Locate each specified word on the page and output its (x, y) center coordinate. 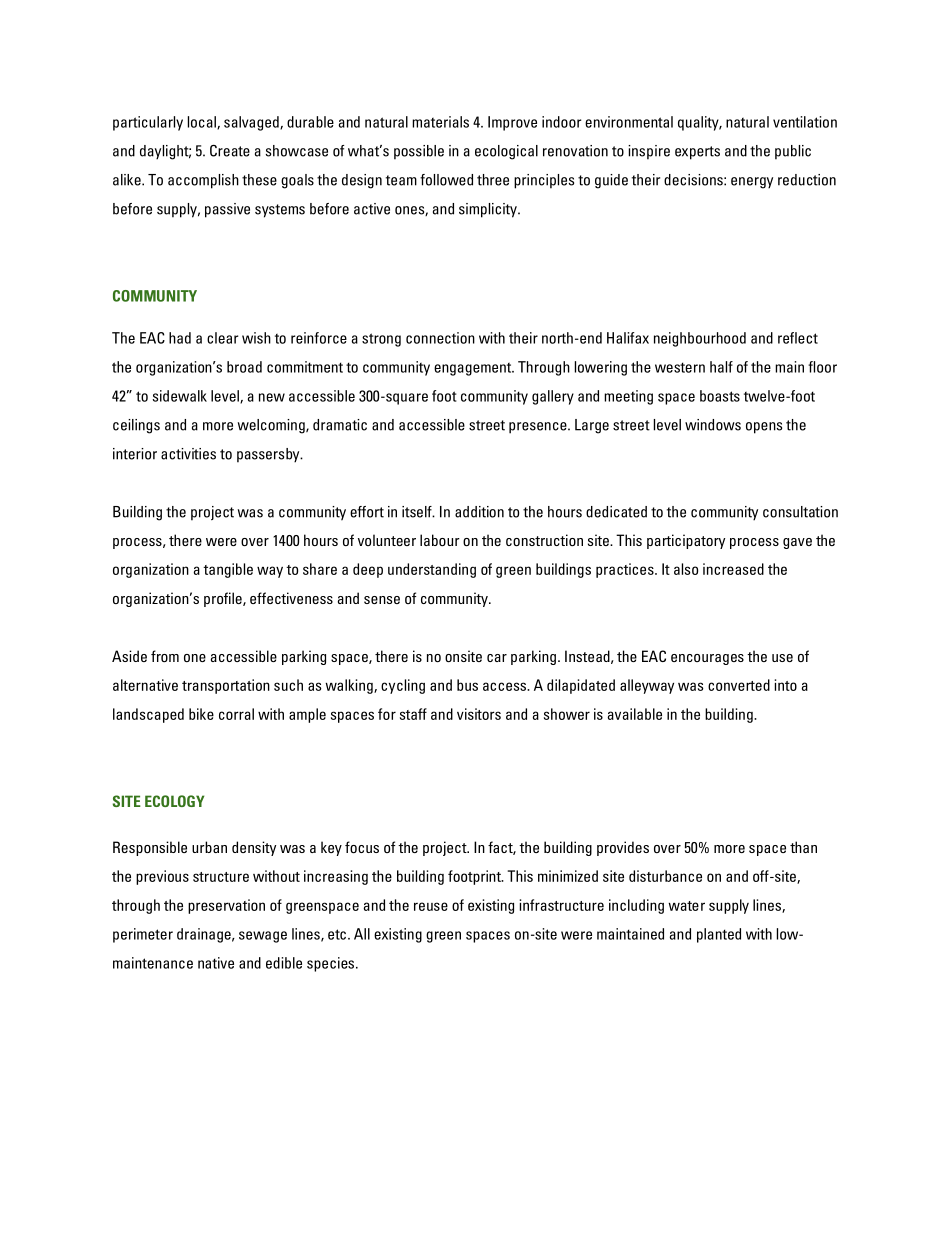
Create (230, 151)
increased (733, 569)
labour (440, 540)
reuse (431, 906)
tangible (228, 570)
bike (201, 714)
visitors (479, 714)
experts (697, 153)
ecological (506, 152)
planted (719, 935)
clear (222, 338)
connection (440, 338)
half (721, 367)
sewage (263, 937)
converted (739, 685)
